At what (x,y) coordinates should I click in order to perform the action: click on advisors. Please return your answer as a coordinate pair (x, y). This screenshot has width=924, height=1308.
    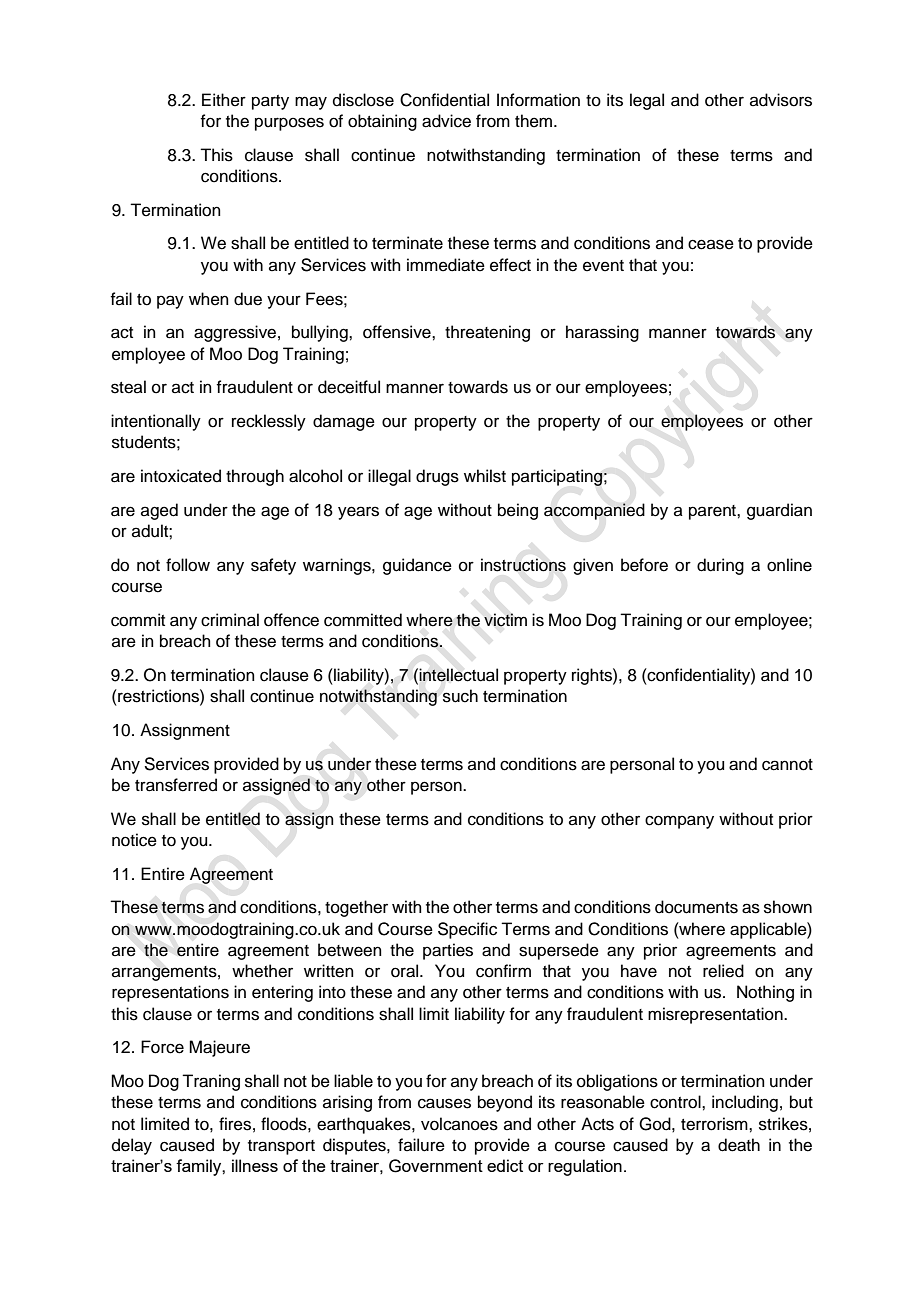
    Looking at the image, I should click on (781, 100).
